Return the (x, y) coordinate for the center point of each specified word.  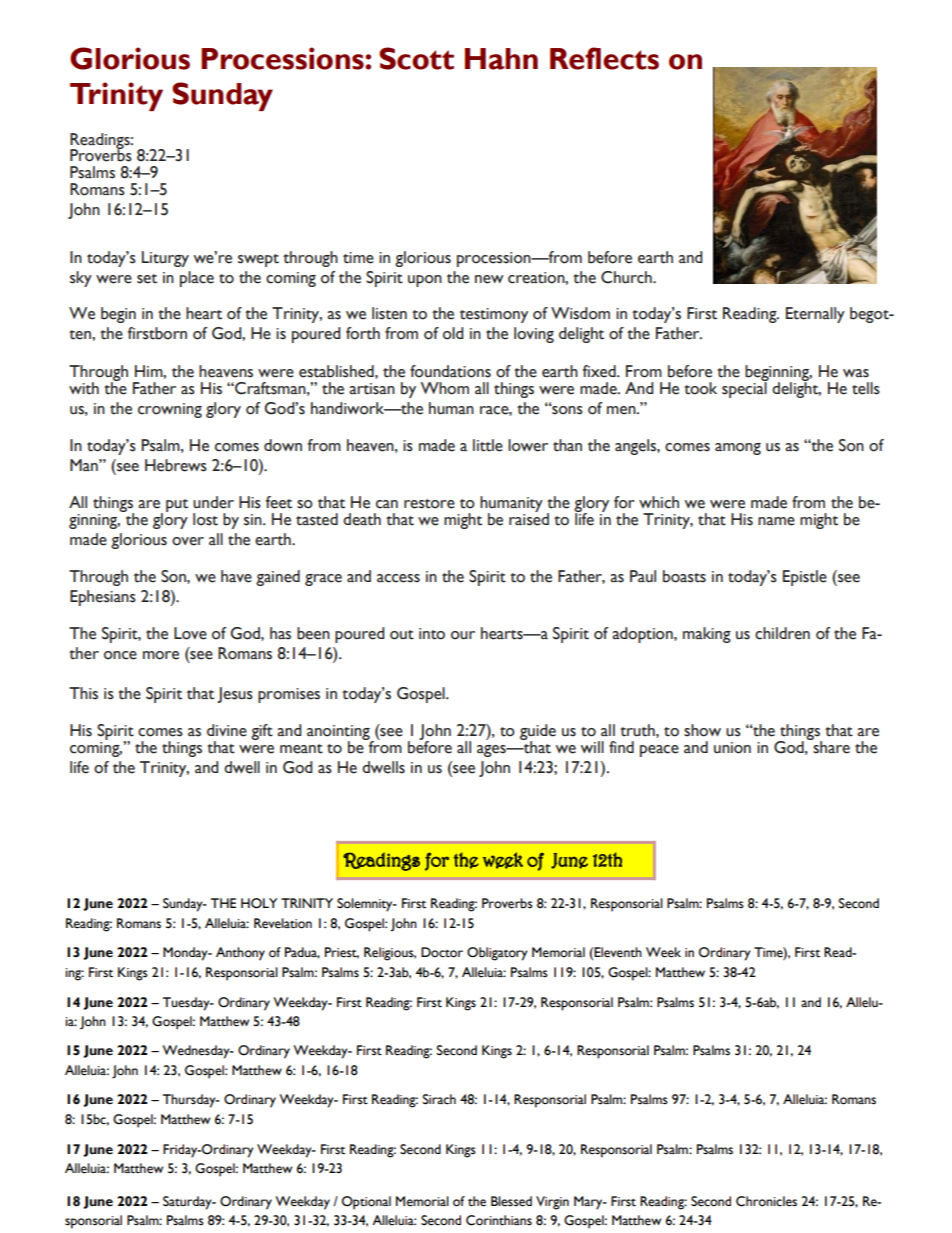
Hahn (501, 59)
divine (227, 730)
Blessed (511, 1201)
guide (538, 733)
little (488, 445)
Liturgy (165, 259)
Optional (366, 1203)
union (732, 748)
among (738, 449)
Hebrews (176, 465)
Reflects (604, 58)
